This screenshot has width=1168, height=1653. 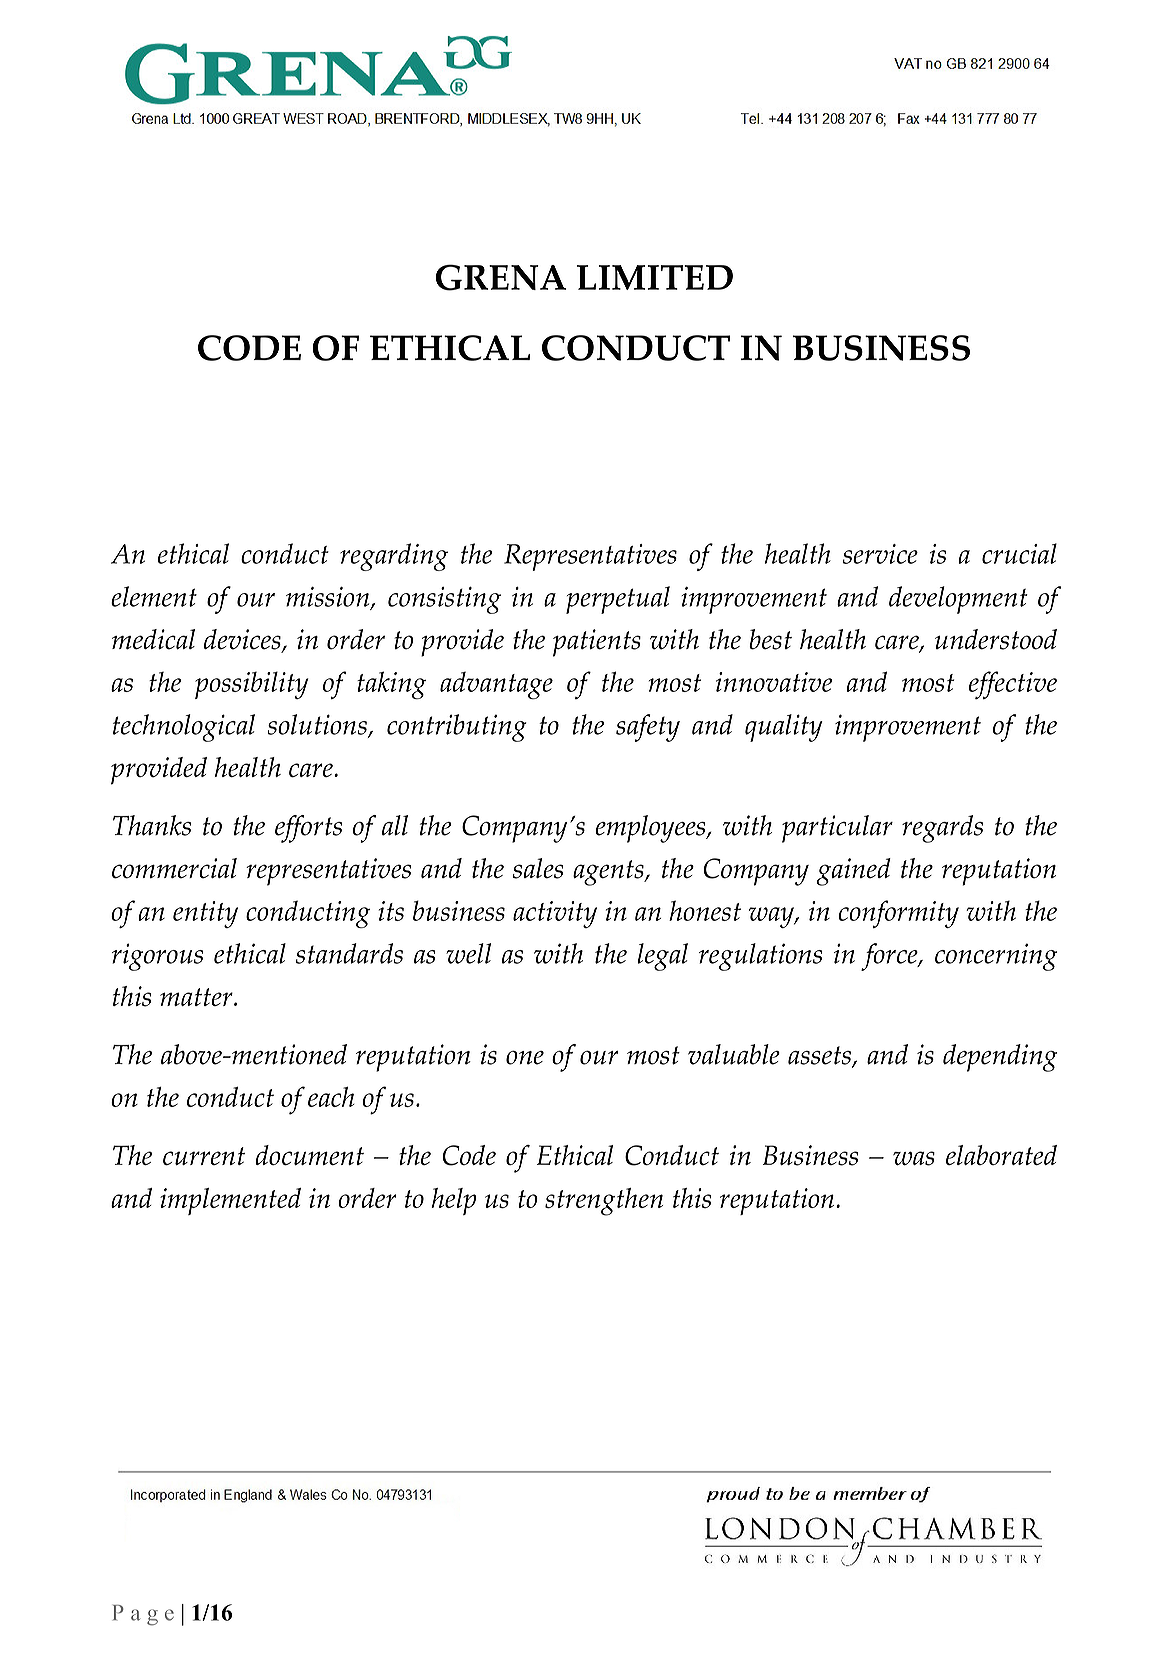 I want to click on safety, so click(x=648, y=728).
